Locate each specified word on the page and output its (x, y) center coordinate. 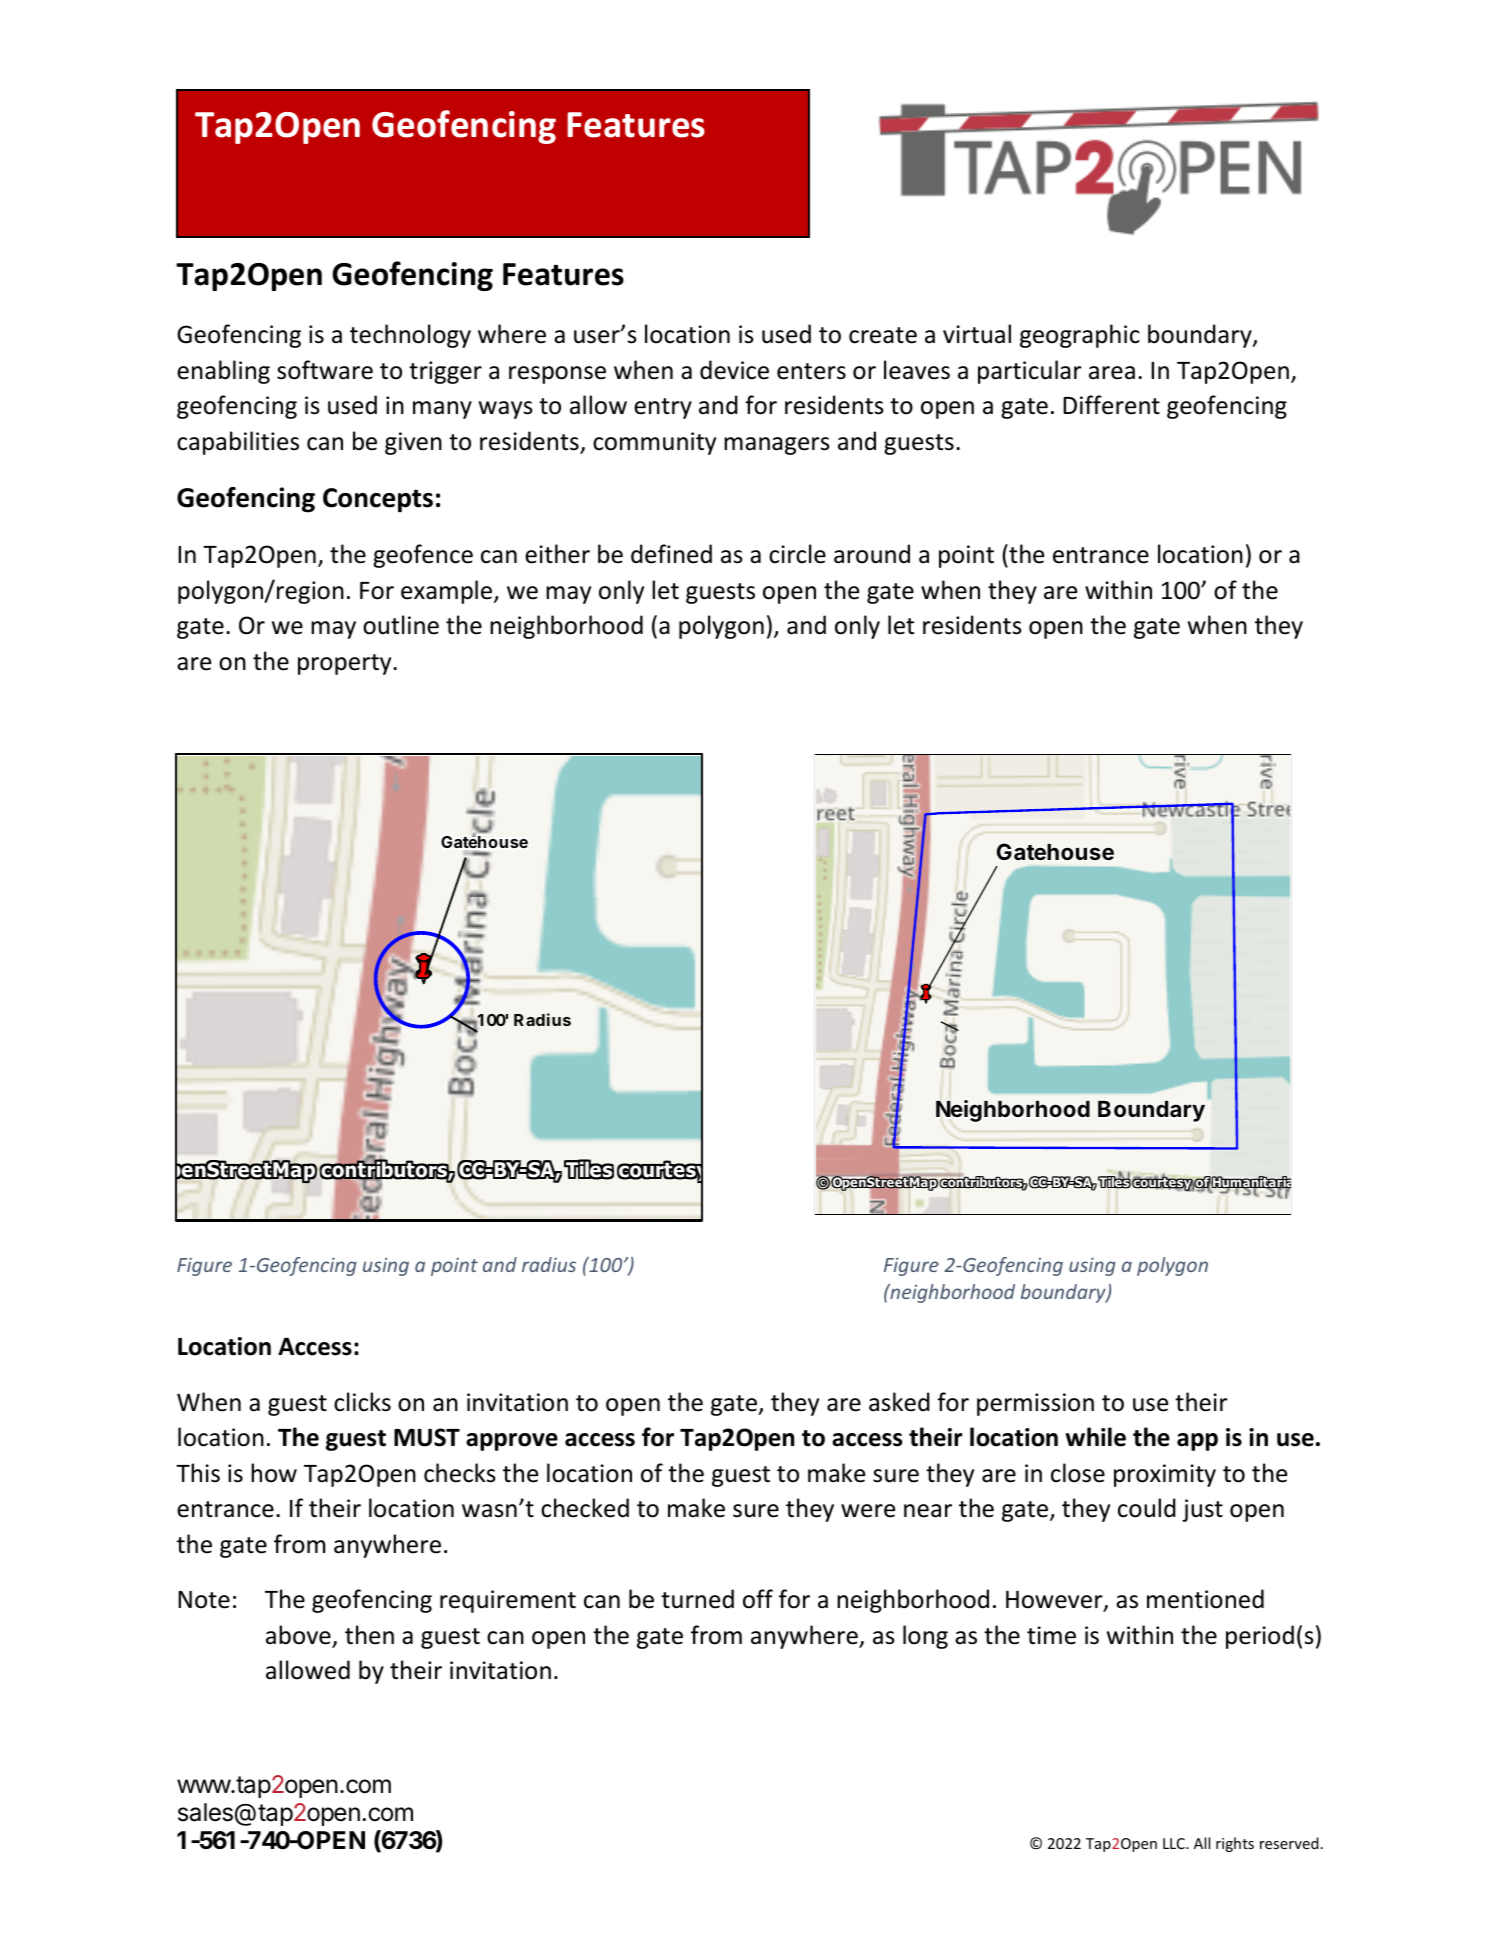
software (325, 370)
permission (1035, 1404)
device (734, 370)
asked (899, 1402)
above (299, 1636)
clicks (362, 1402)
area (1112, 373)
